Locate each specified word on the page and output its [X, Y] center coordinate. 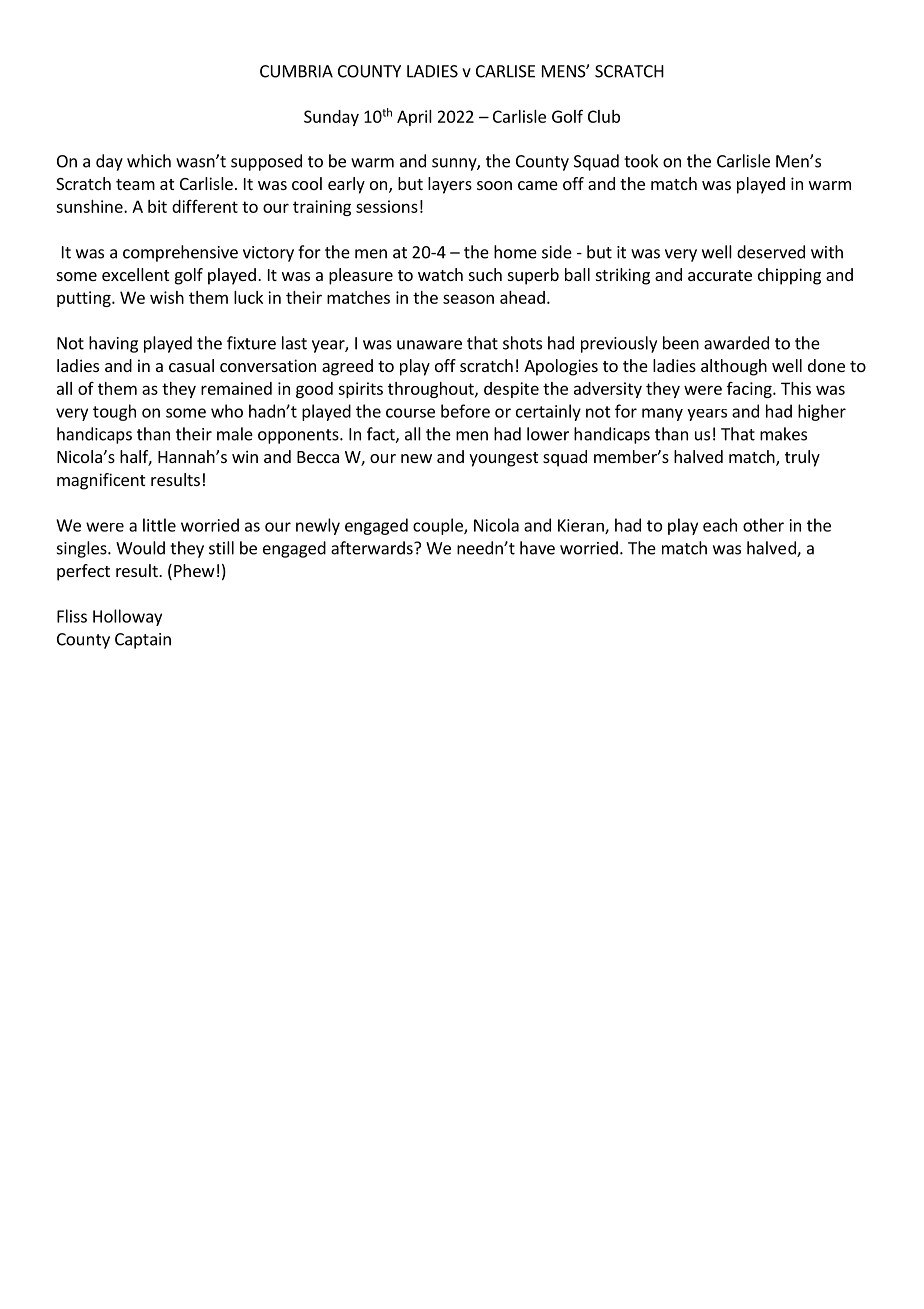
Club [604, 116]
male [235, 434]
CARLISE [505, 71]
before [465, 411]
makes [783, 434]
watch [440, 274]
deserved [771, 252]
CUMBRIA [296, 71]
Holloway [127, 617]
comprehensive [180, 253]
